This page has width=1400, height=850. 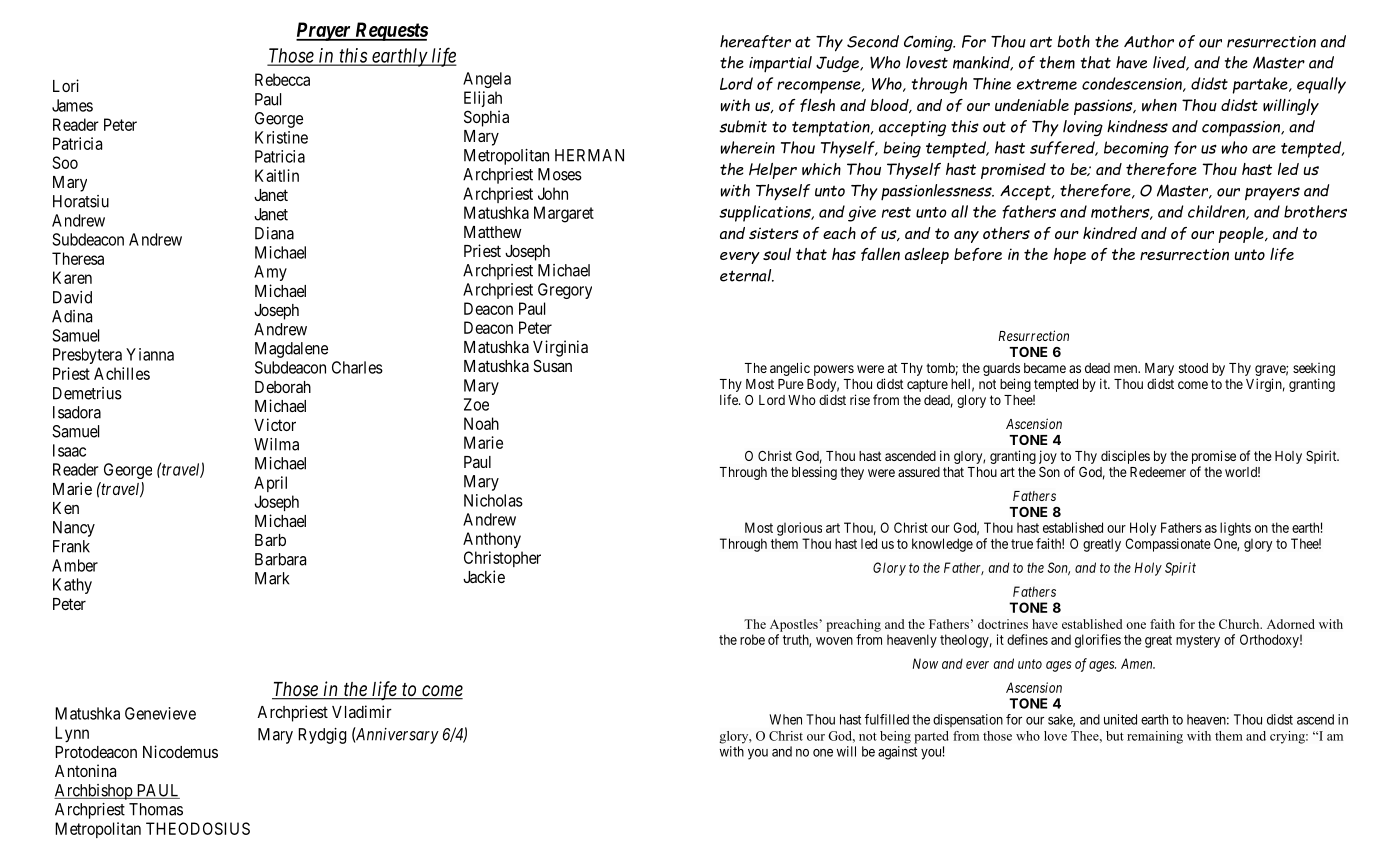 I want to click on kindred, so click(x=1110, y=233).
